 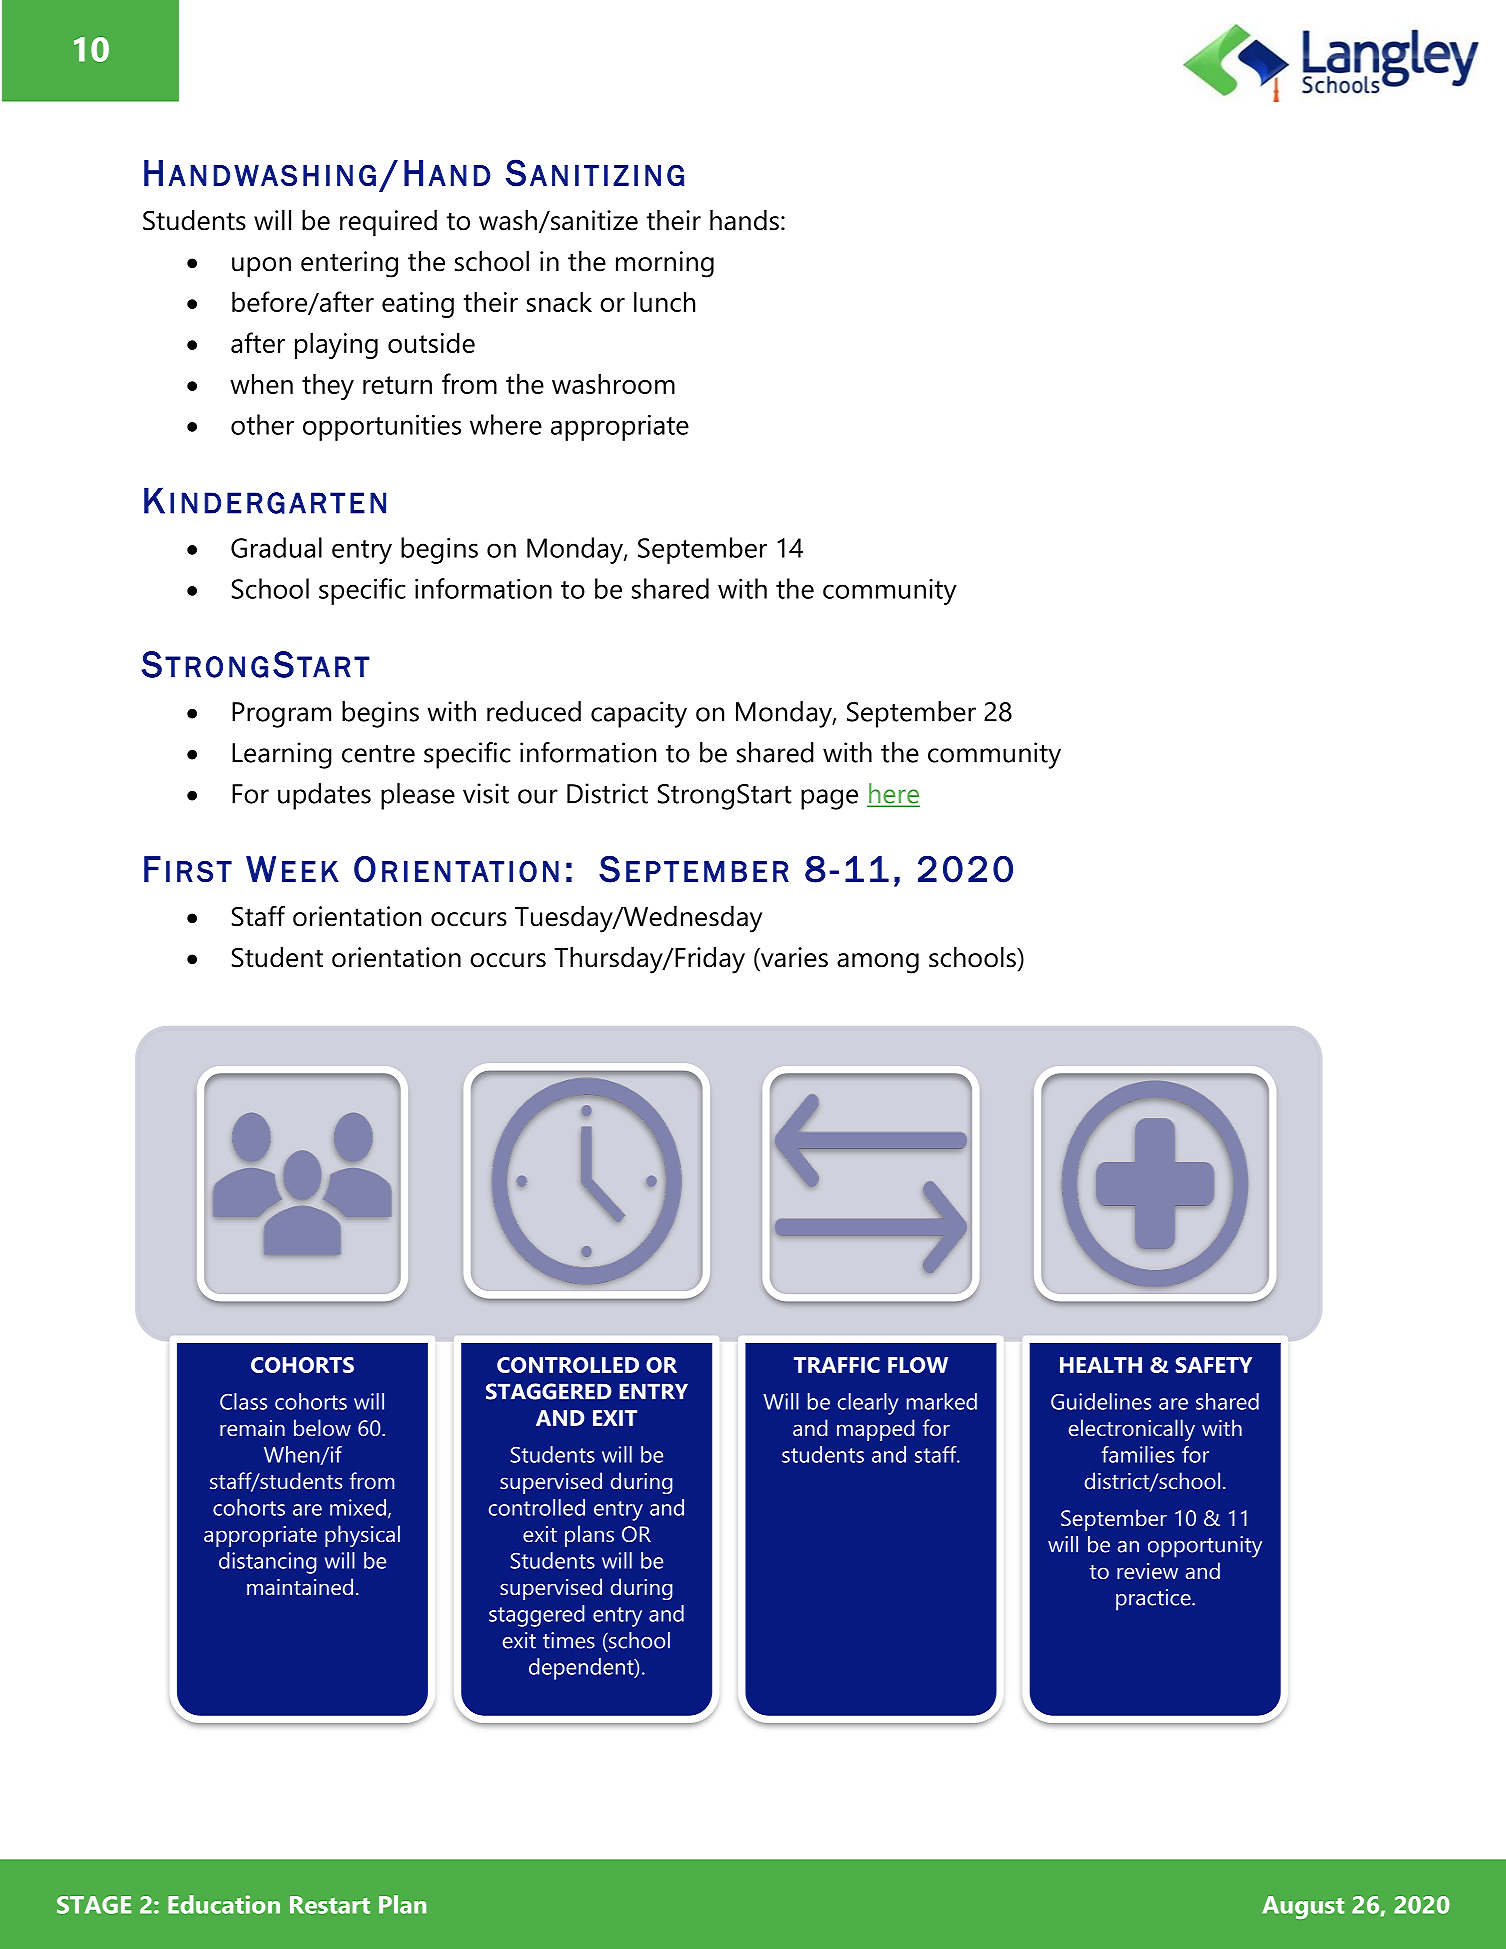 I want to click on SAFETY, so click(x=1214, y=1365).
